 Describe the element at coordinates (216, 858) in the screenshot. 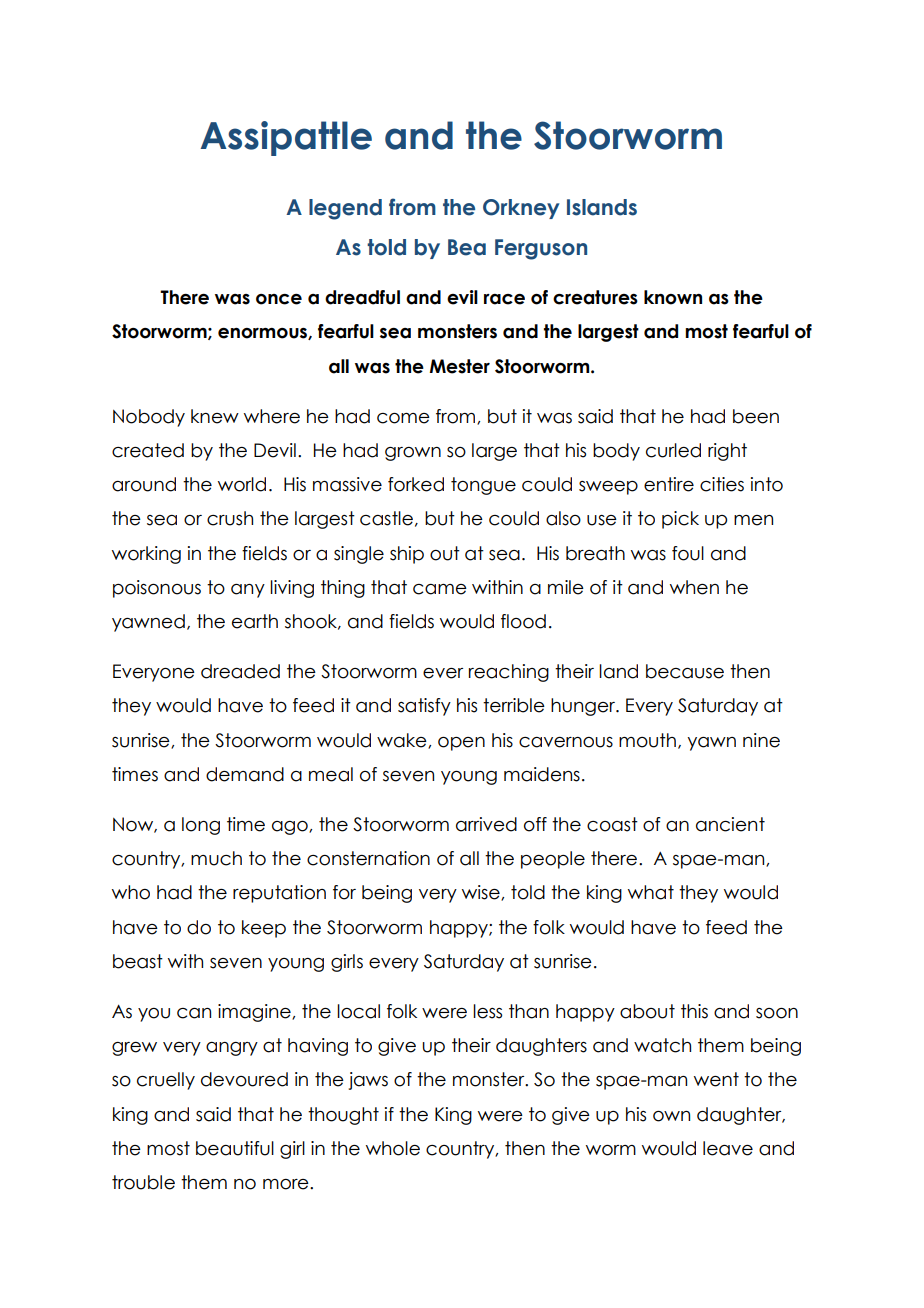

I see `much` at that location.
